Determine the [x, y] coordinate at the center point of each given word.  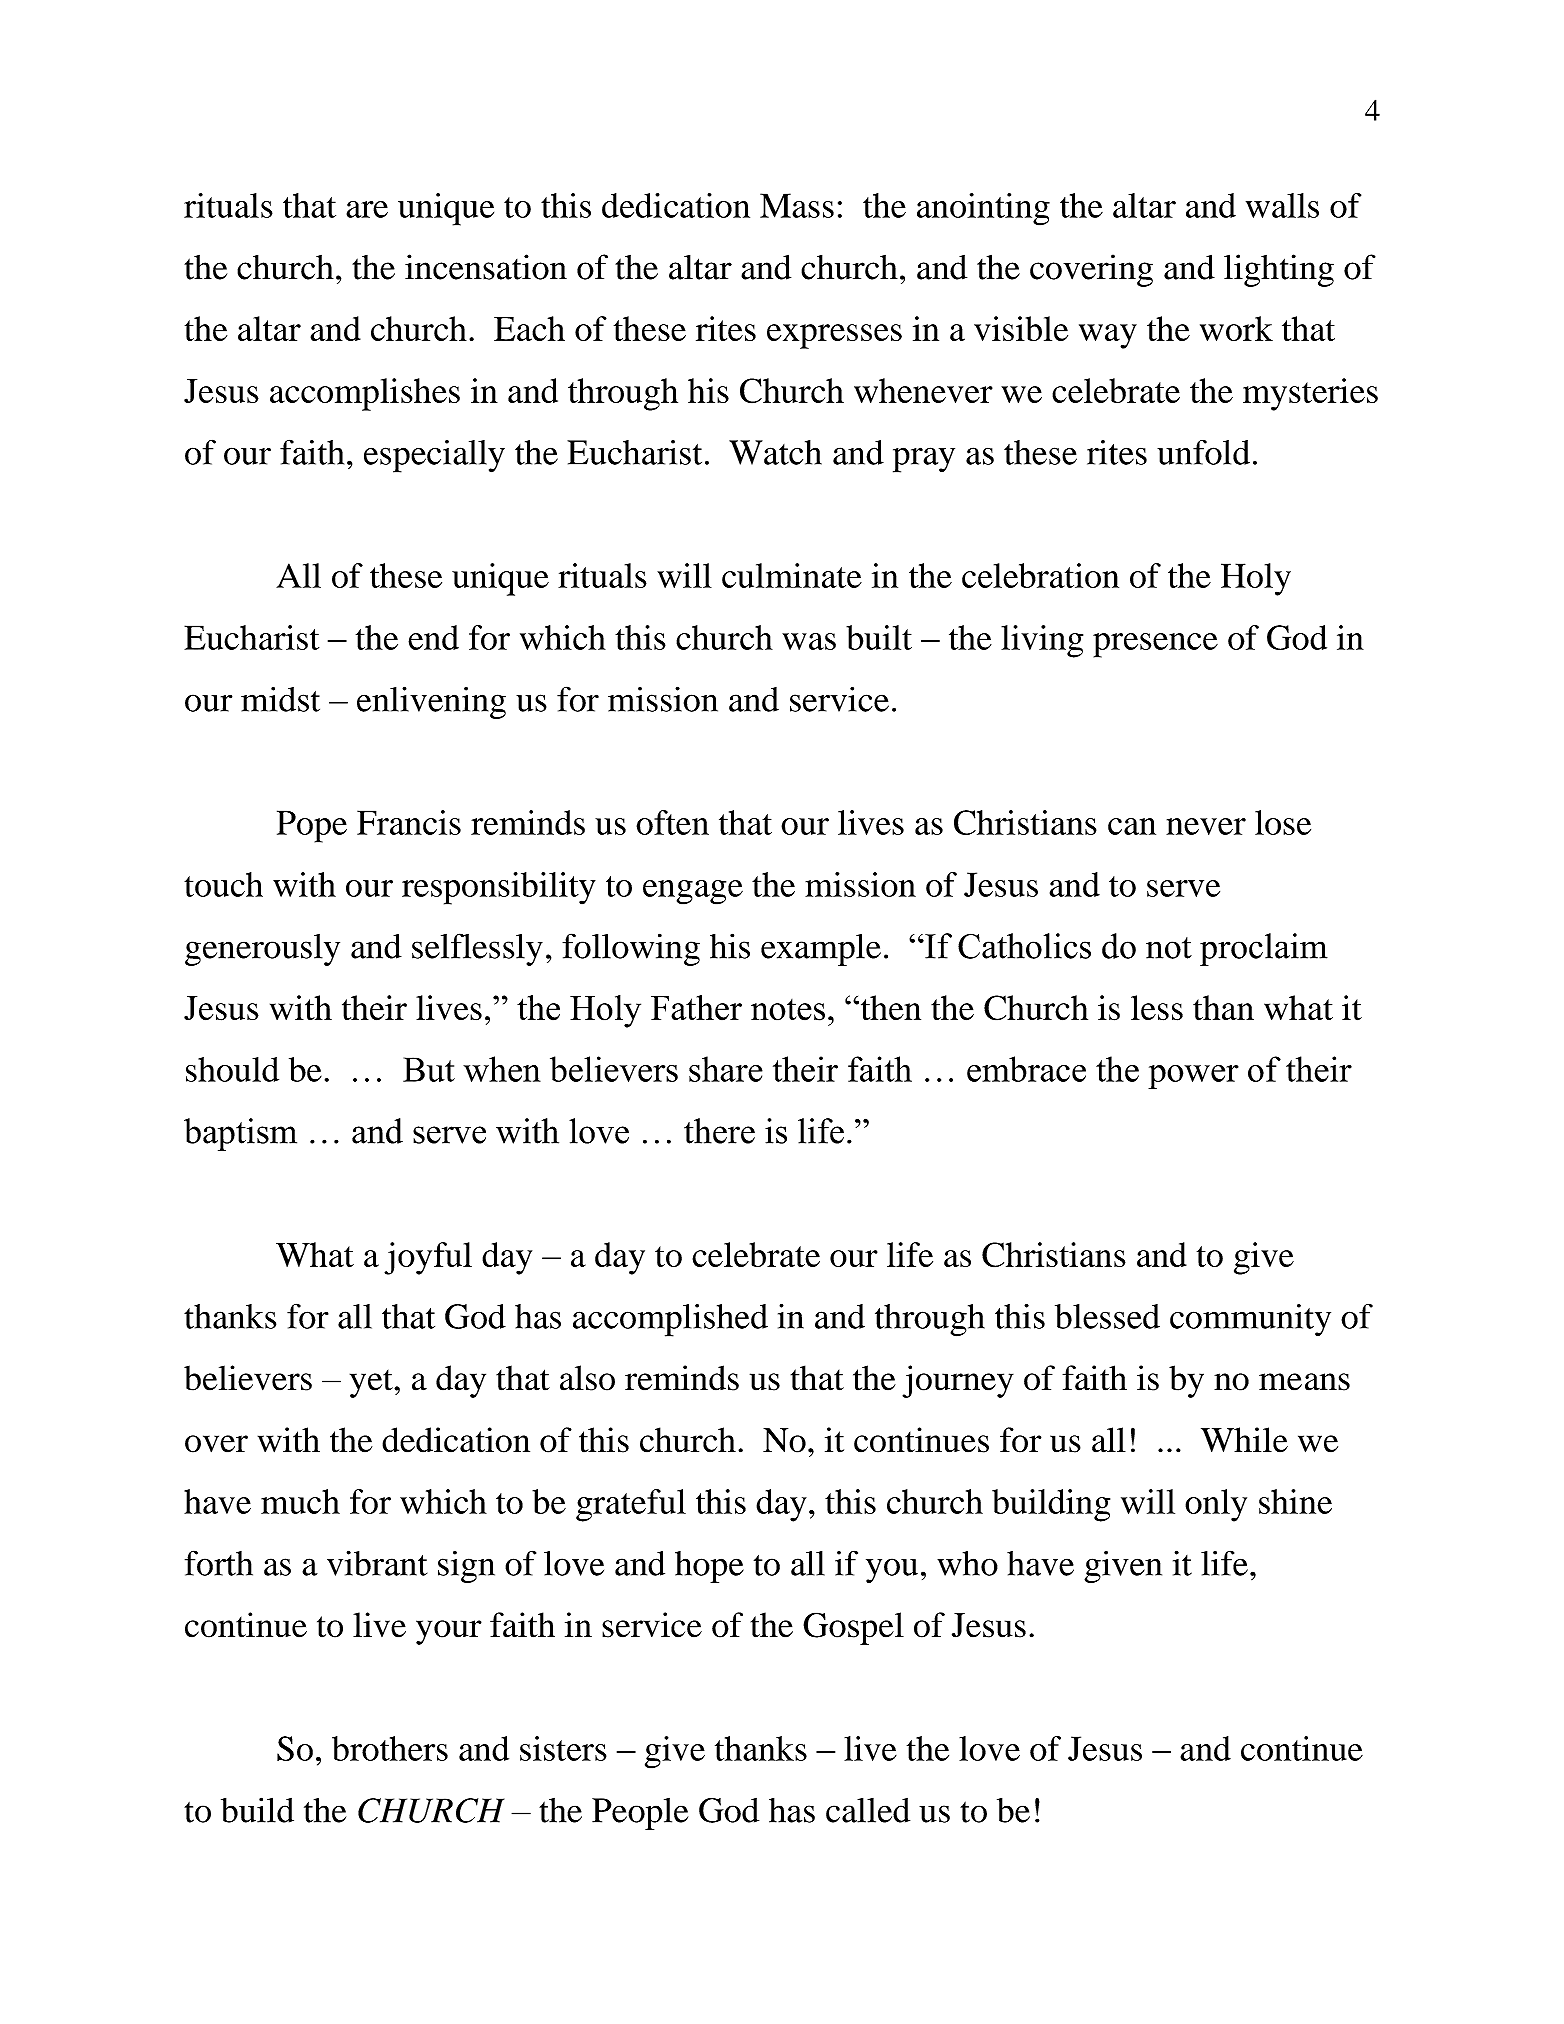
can [1132, 826]
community [1250, 1320]
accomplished [670, 1320]
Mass [797, 205]
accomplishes [365, 394]
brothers [390, 1748]
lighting [1279, 270]
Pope [312, 826]
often [672, 822]
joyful [428, 1258]
